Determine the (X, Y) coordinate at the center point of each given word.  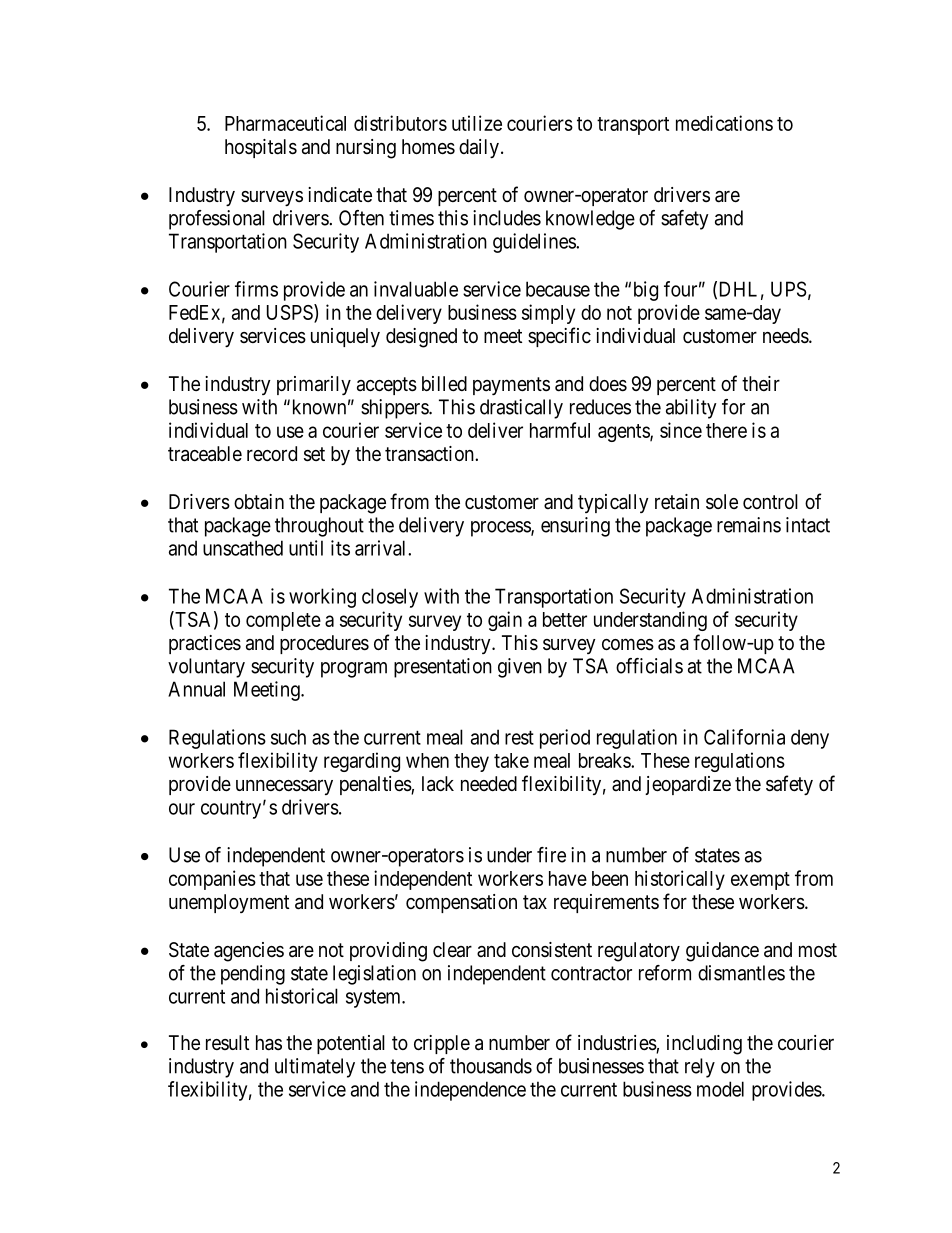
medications (724, 123)
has (269, 1043)
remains (749, 525)
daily (479, 148)
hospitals (261, 148)
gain (505, 621)
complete (283, 621)
